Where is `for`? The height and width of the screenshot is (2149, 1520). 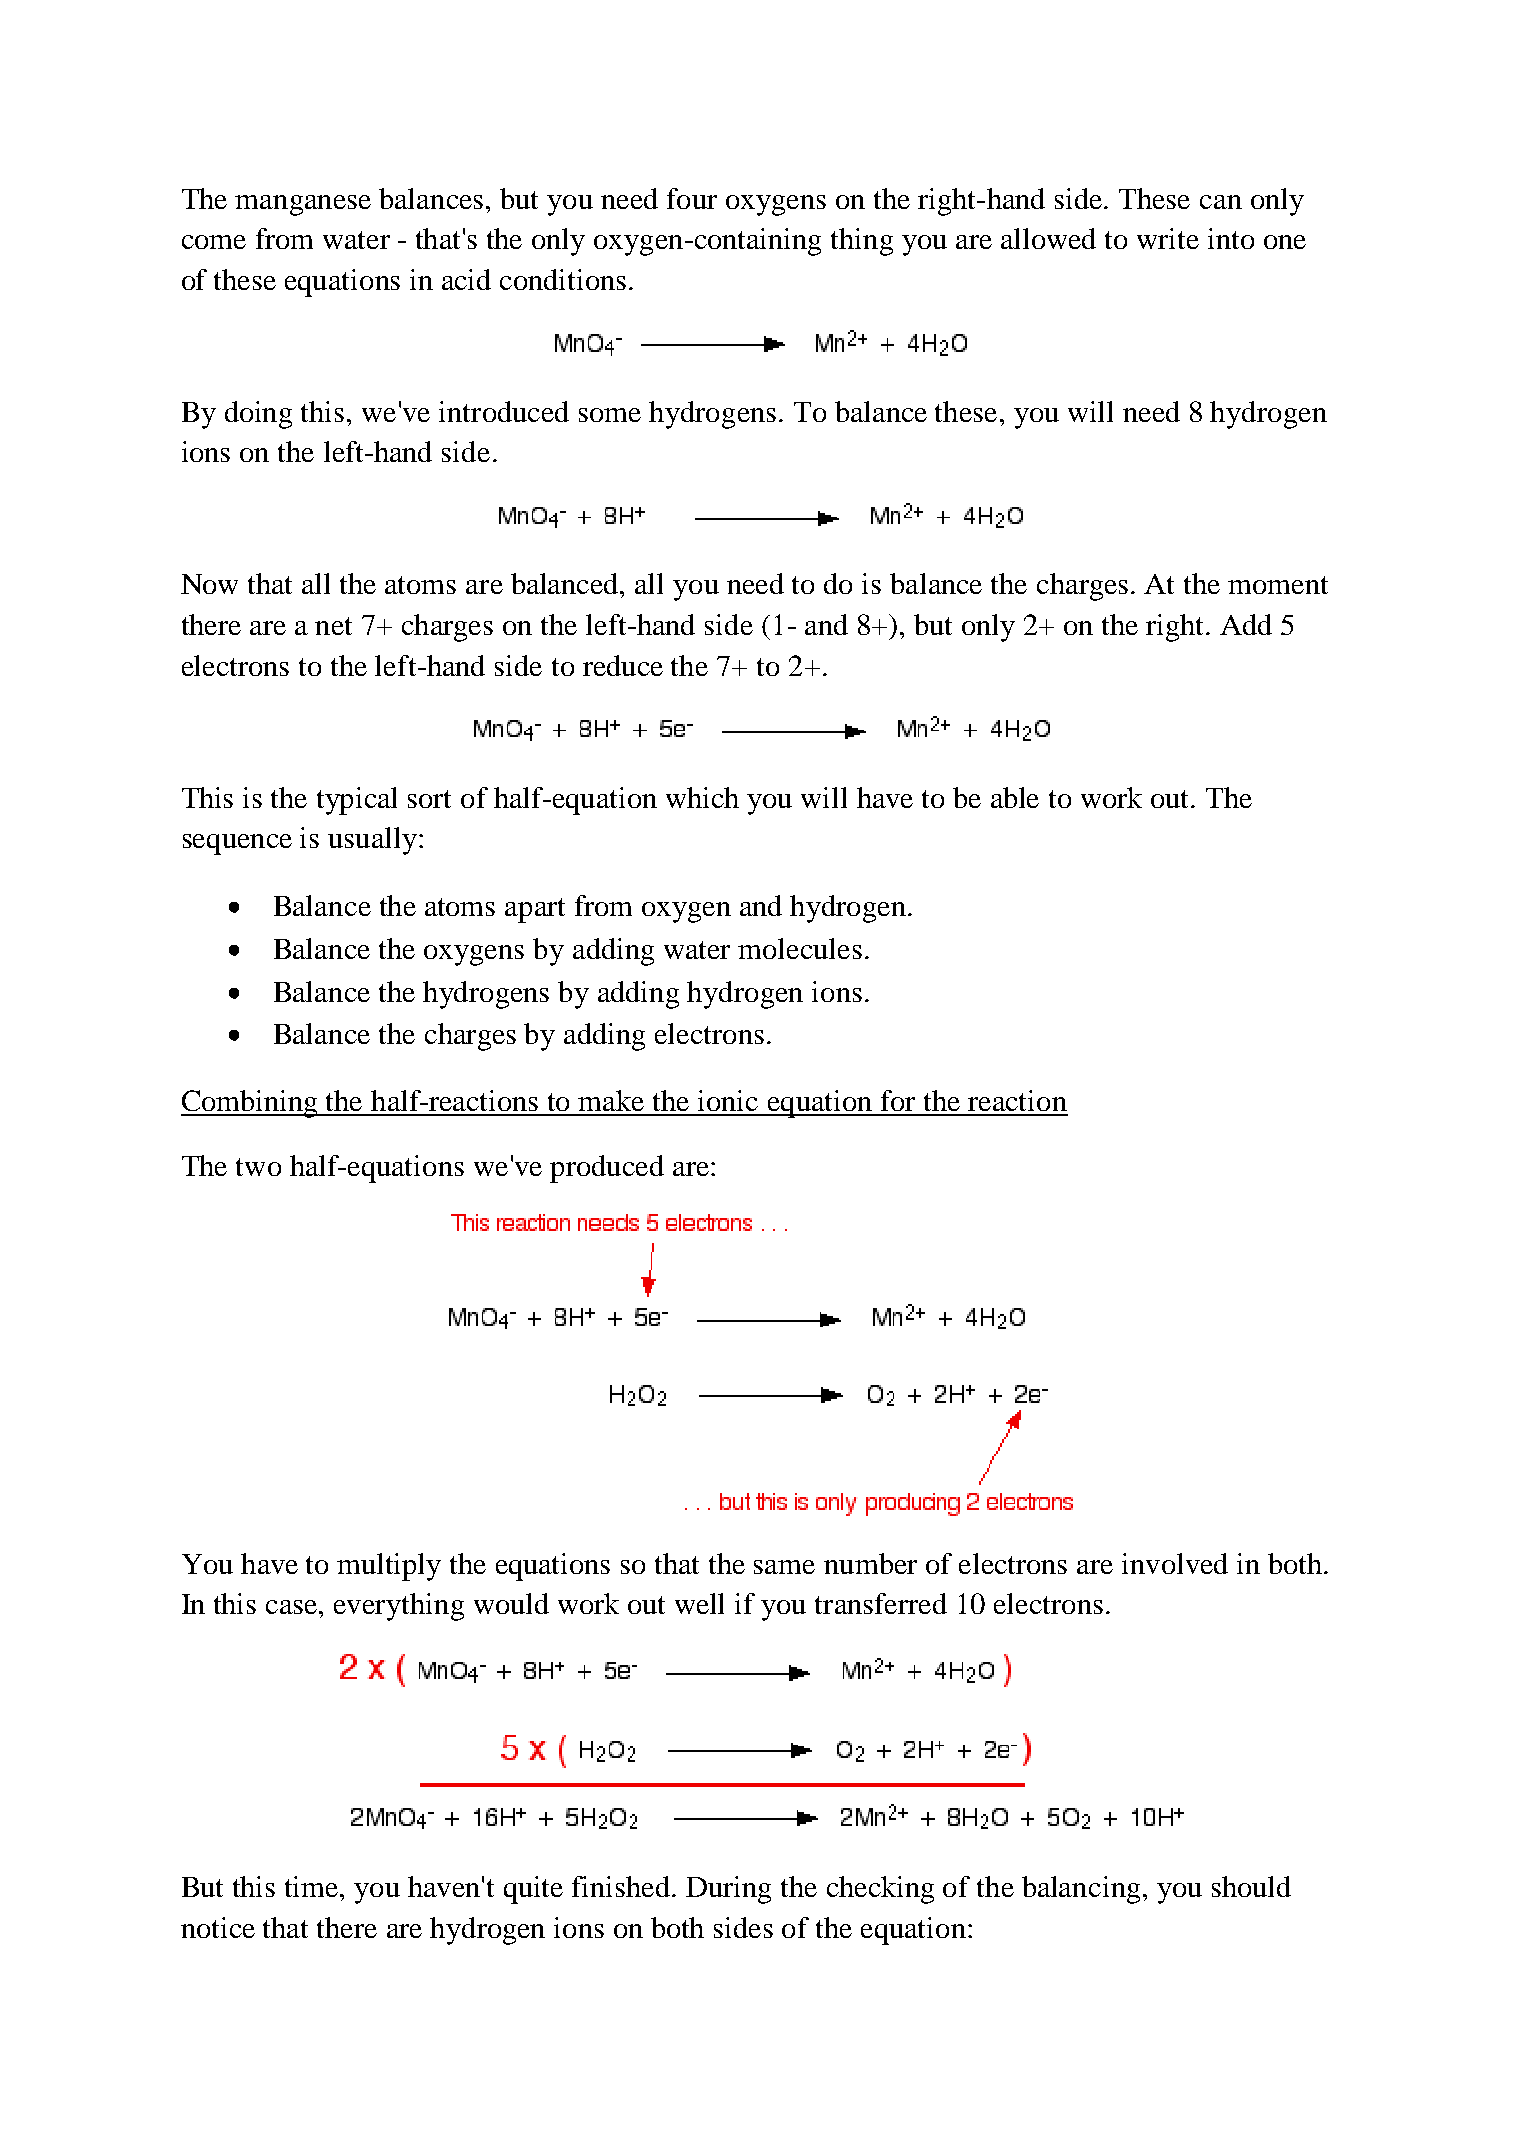
for is located at coordinates (898, 1100).
